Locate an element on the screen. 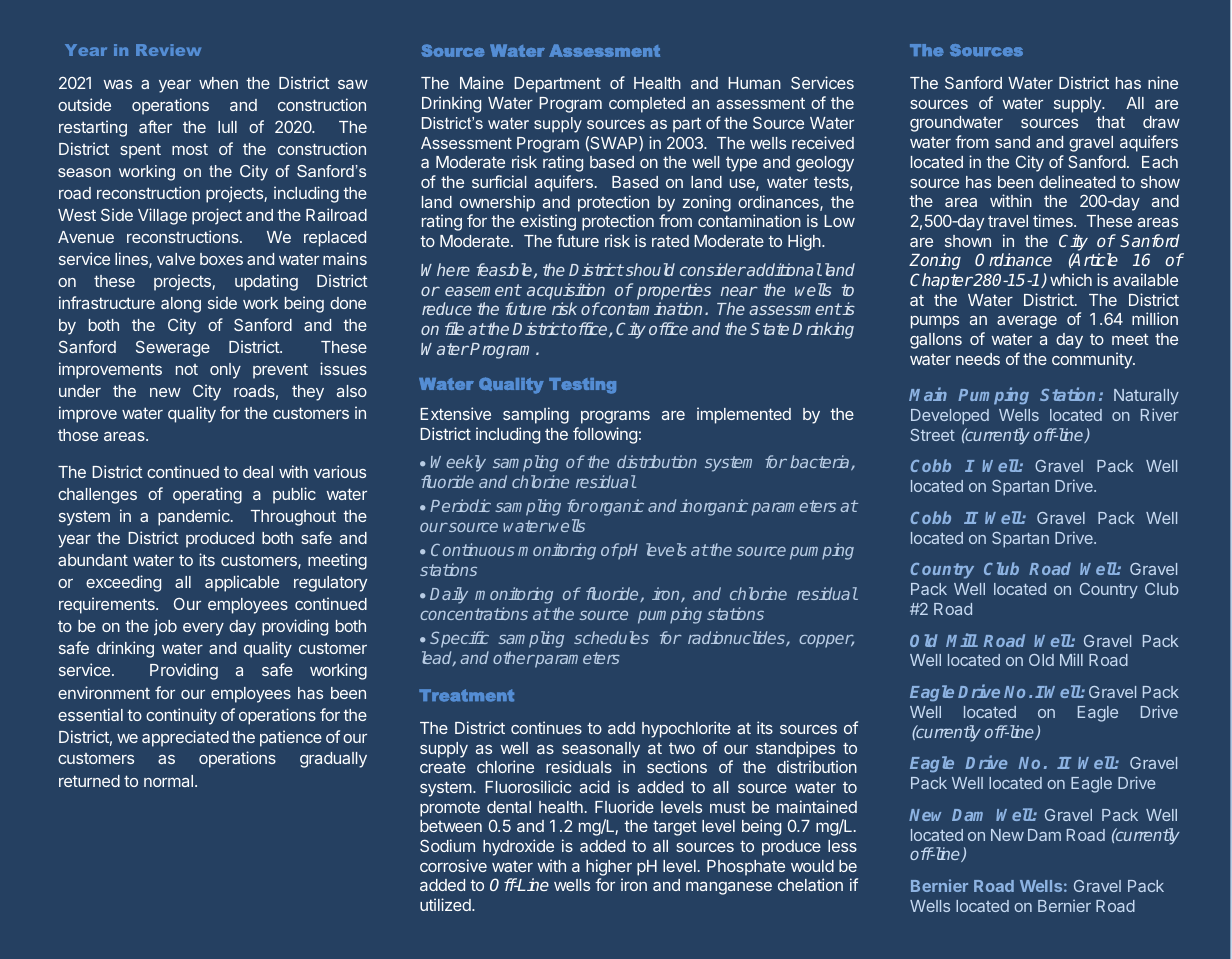 This screenshot has width=1232, height=959. Testing is located at coordinates (582, 386).
